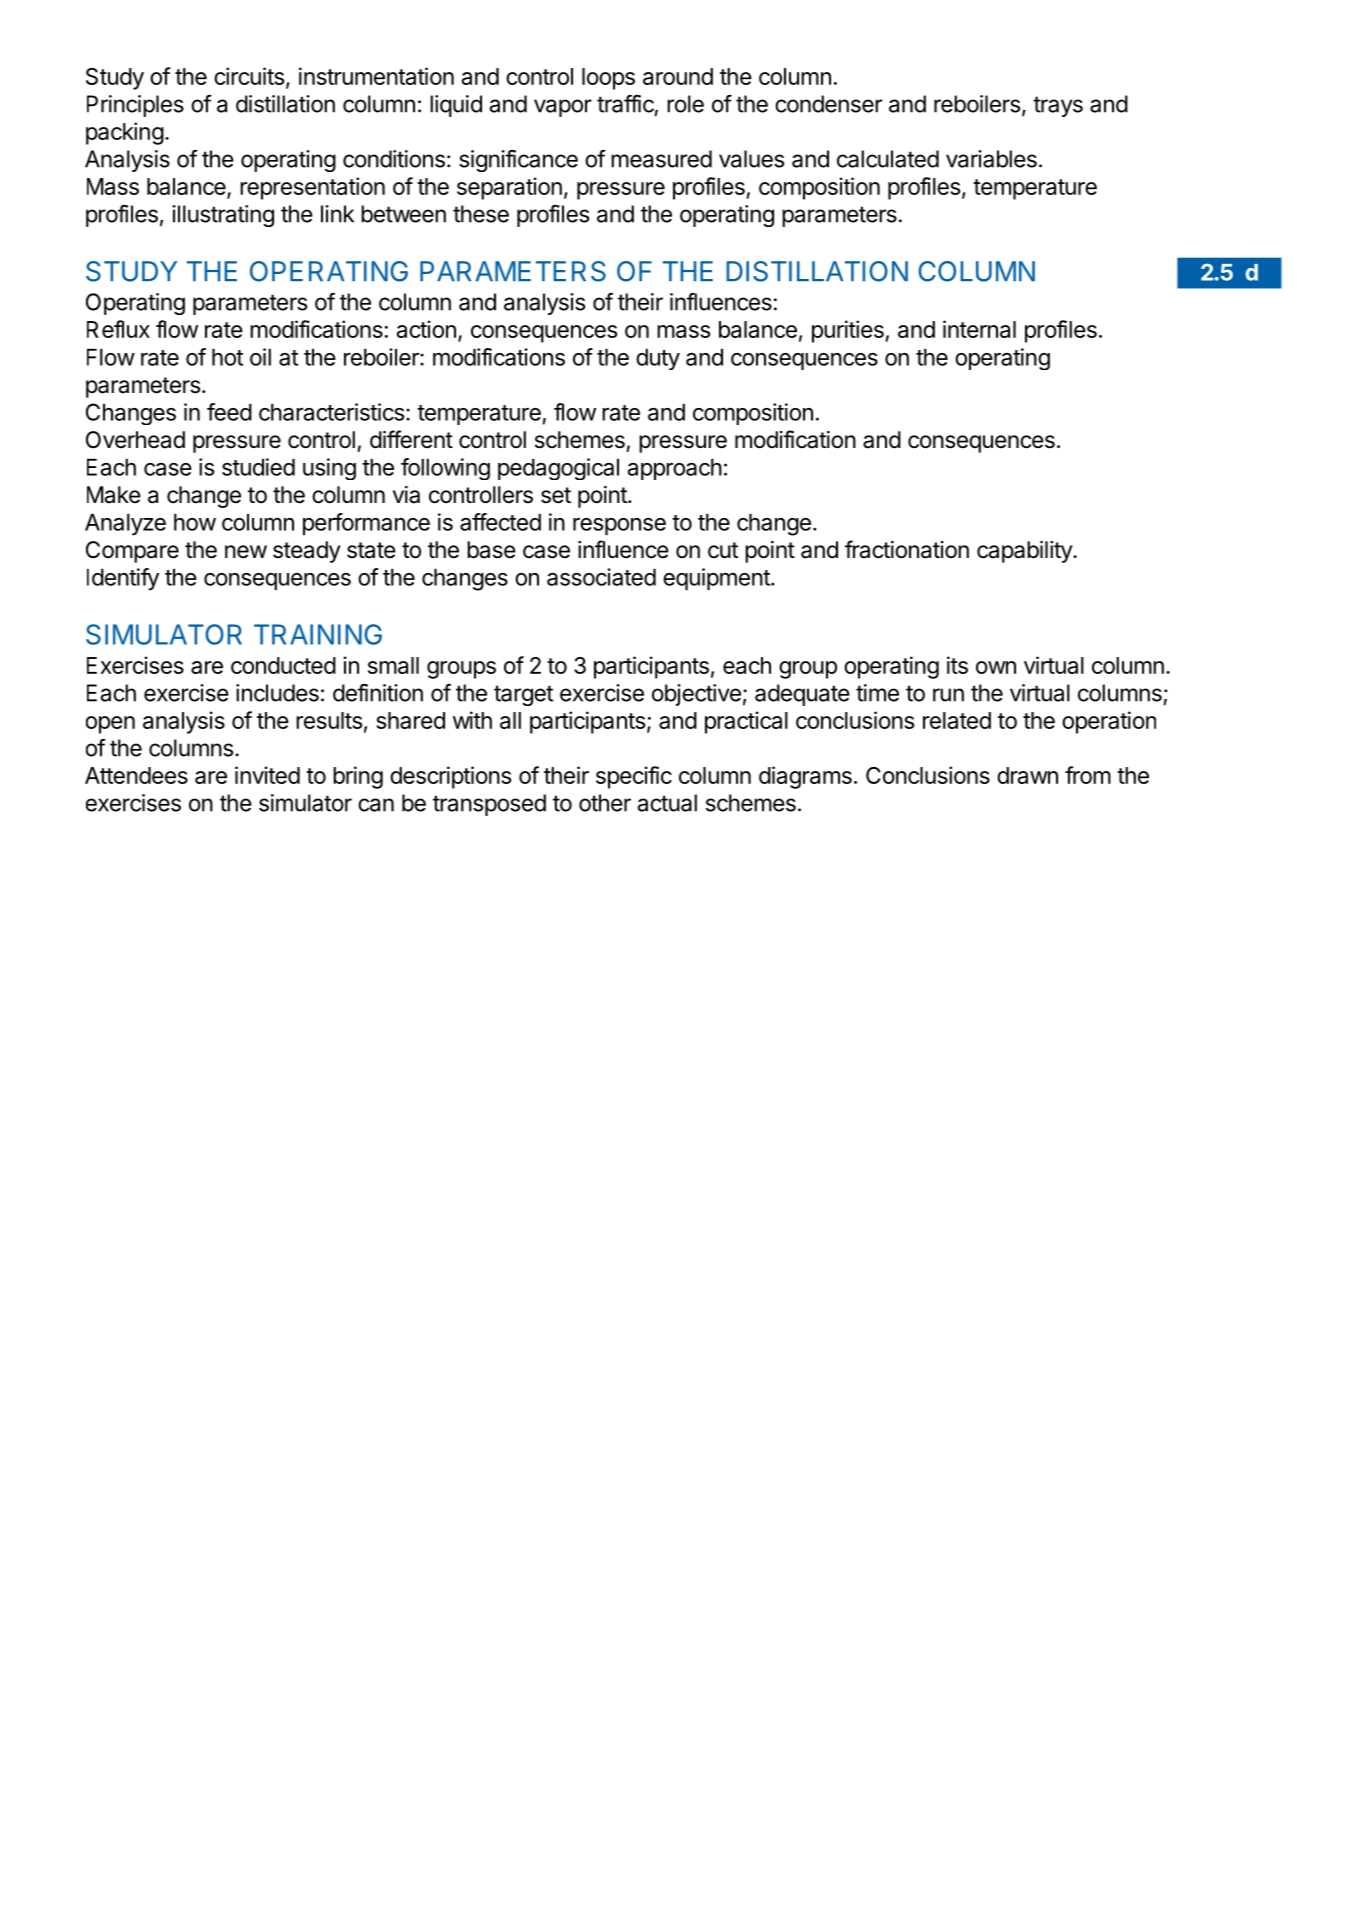  Describe the element at coordinates (608, 79) in the document. I see `loops` at that location.
